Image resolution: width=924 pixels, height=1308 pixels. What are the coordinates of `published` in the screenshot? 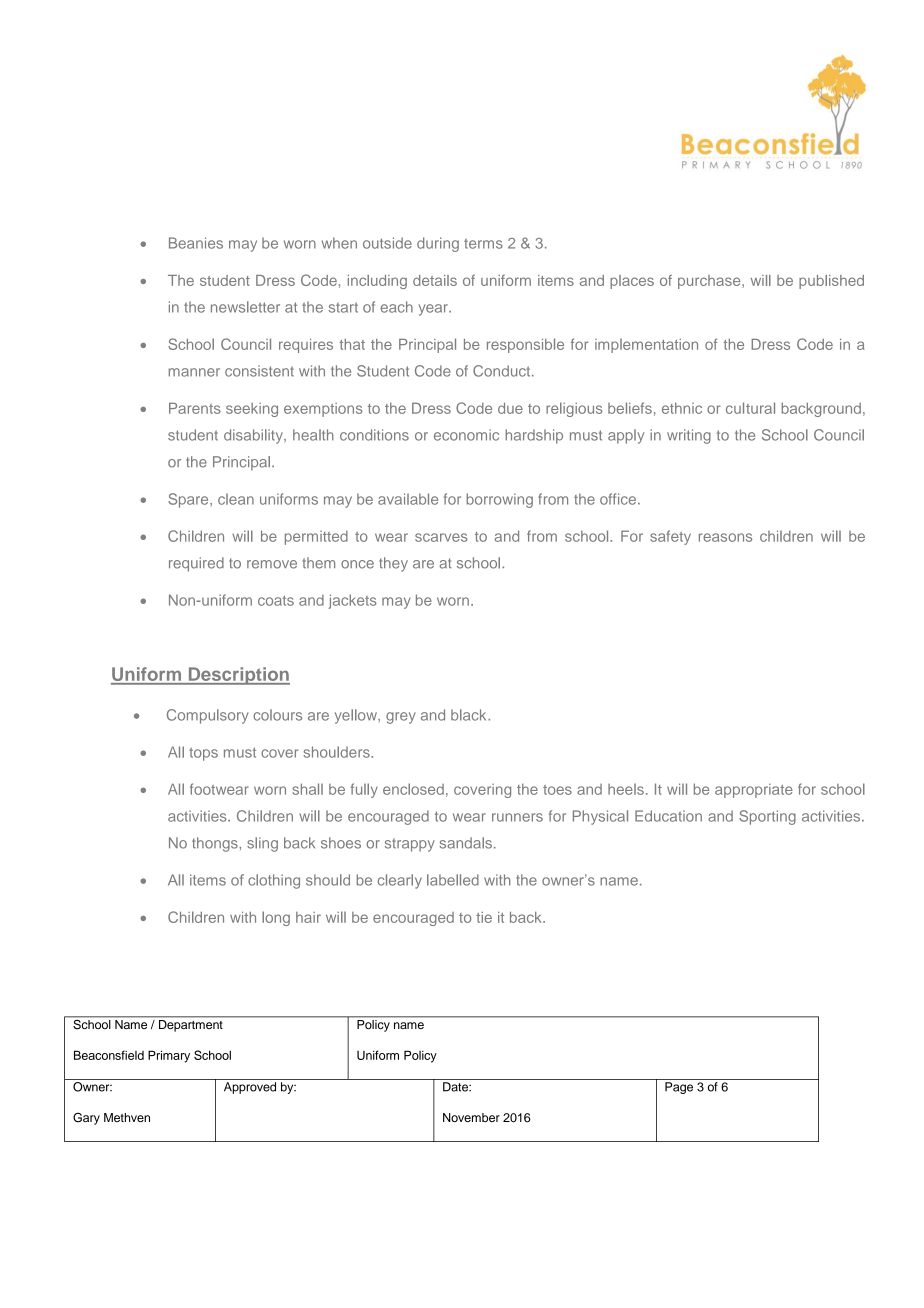 It's located at (831, 282).
